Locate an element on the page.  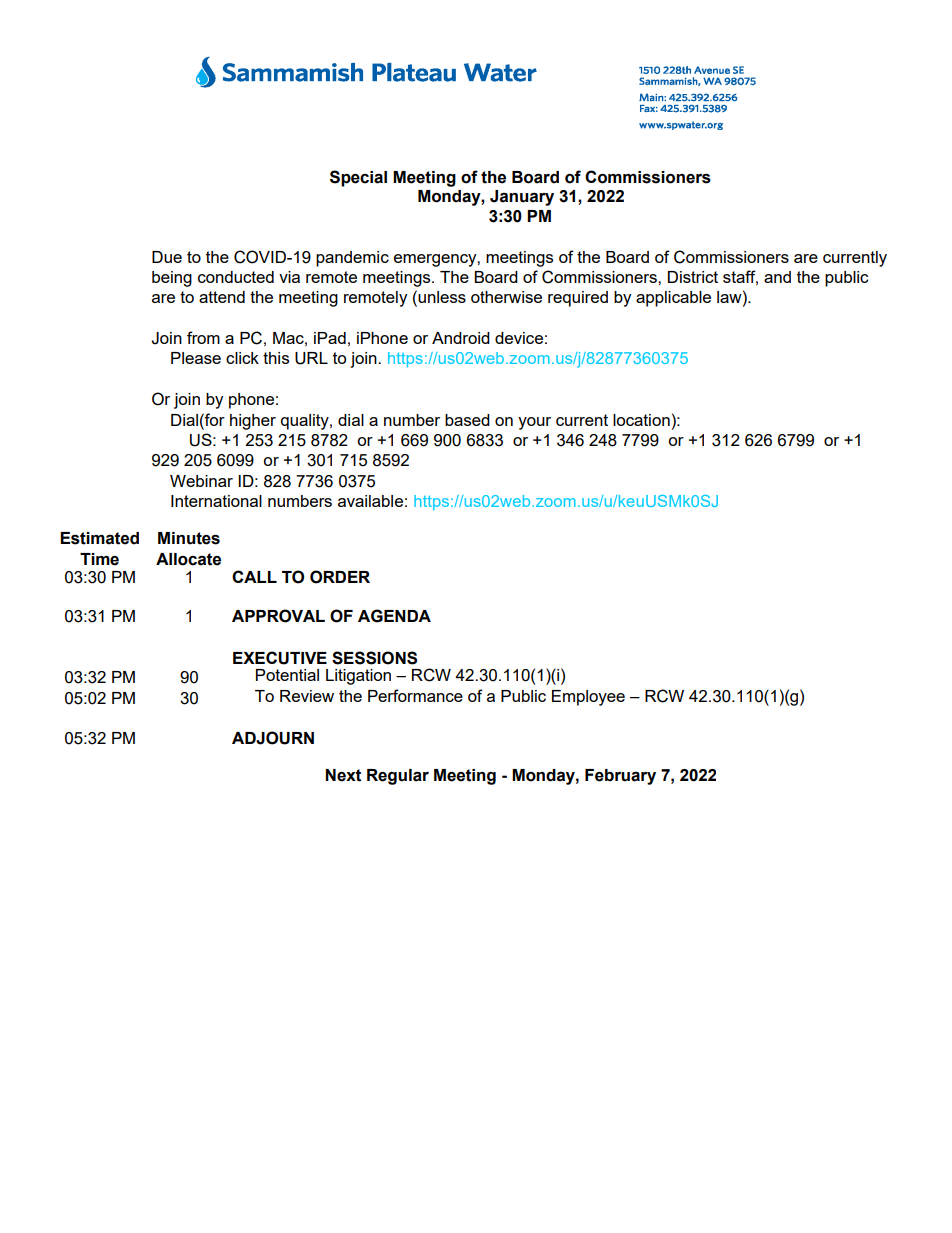
Next is located at coordinates (343, 775).
